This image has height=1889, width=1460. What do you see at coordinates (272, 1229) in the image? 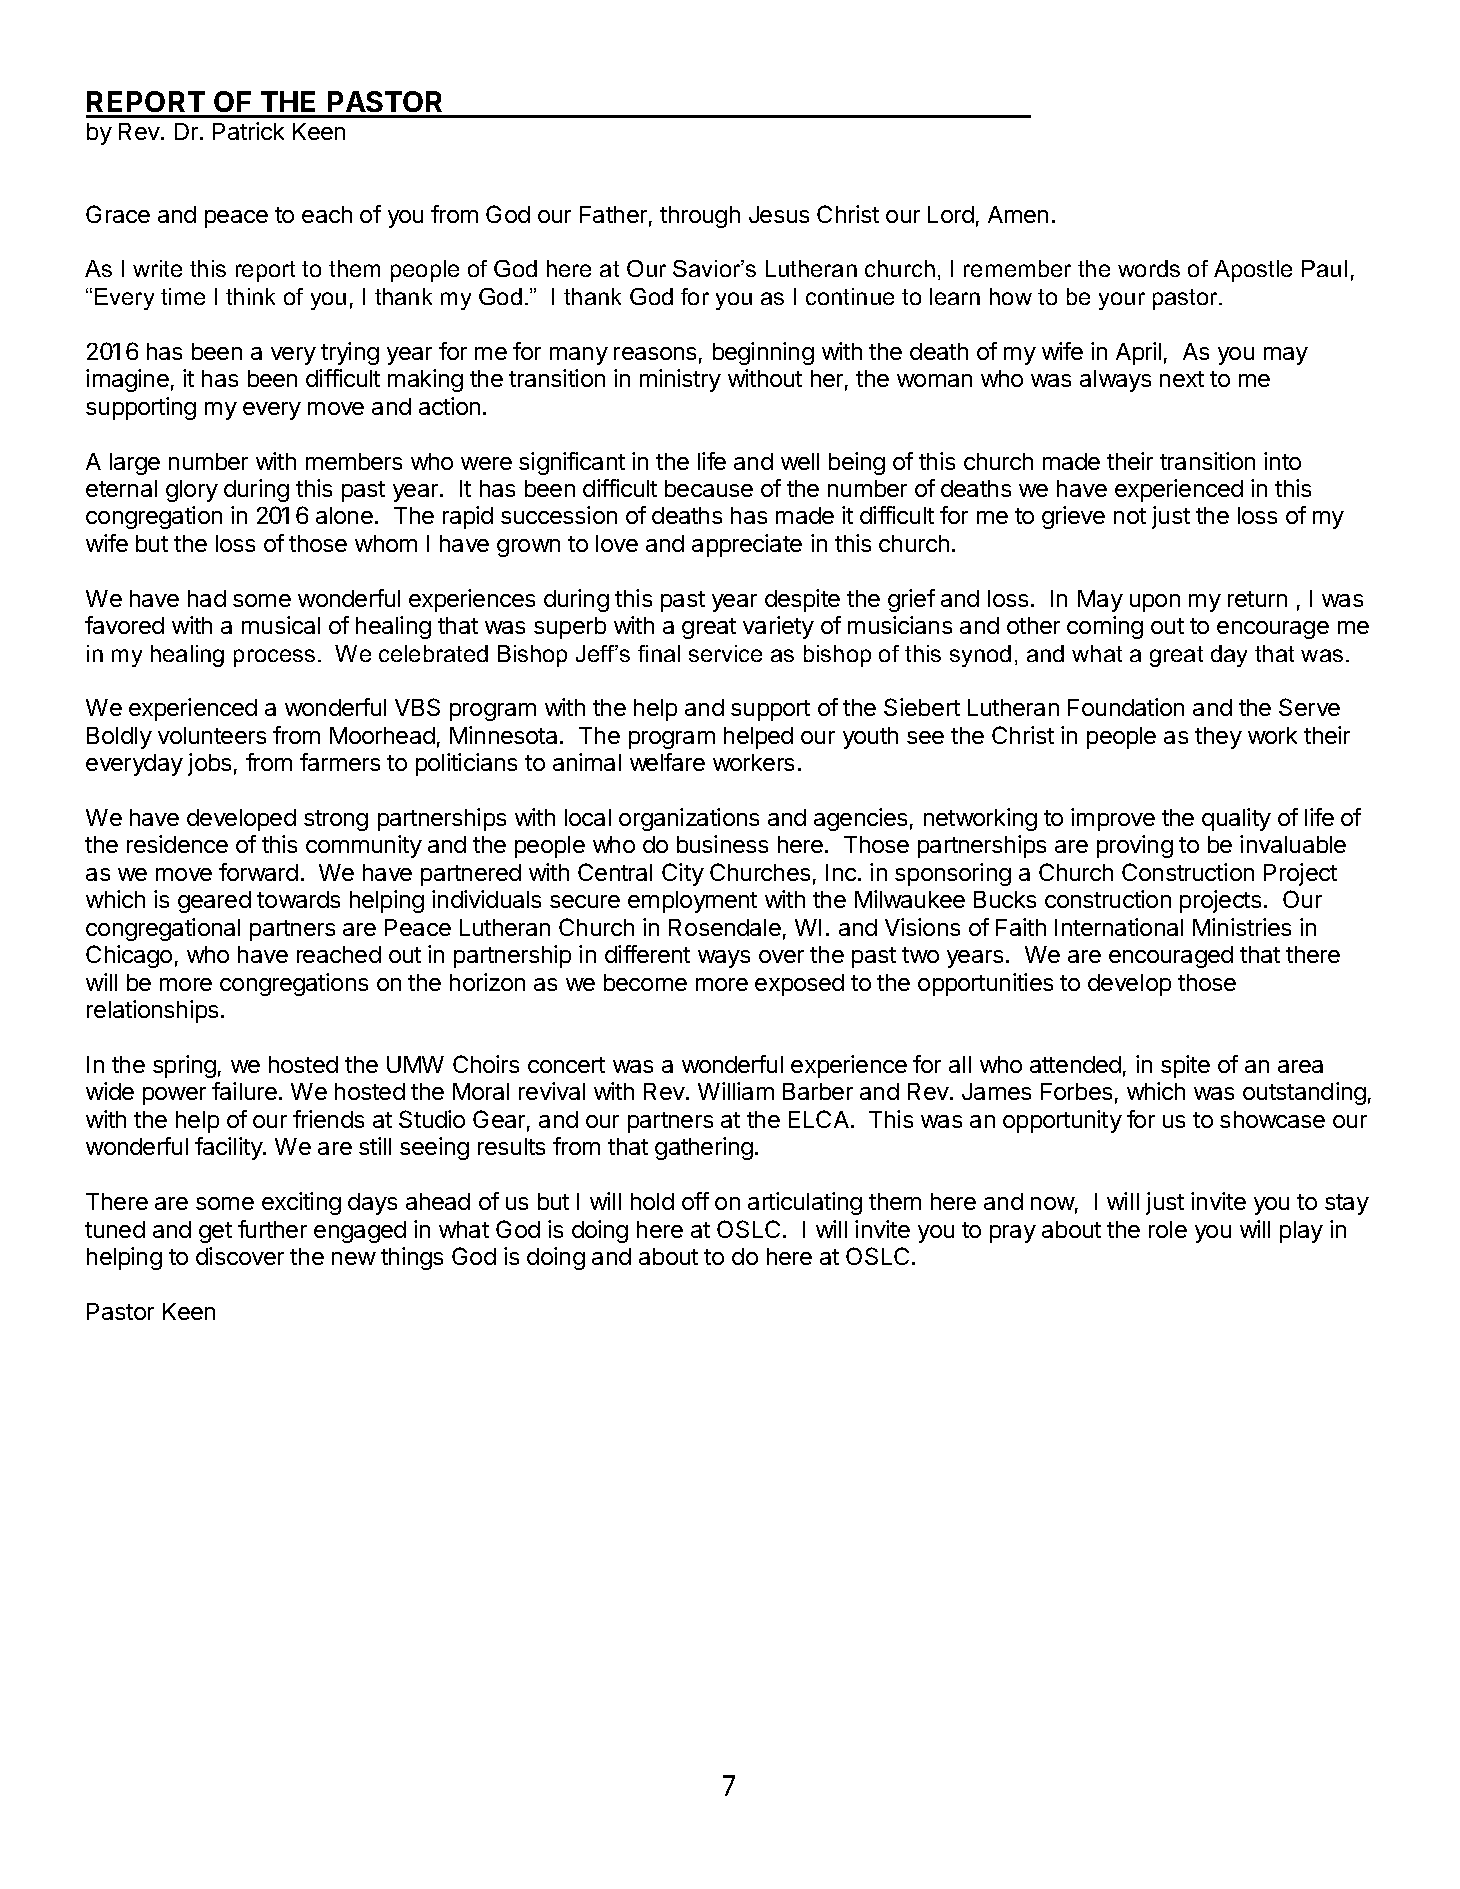
I see `further` at bounding box center [272, 1229].
